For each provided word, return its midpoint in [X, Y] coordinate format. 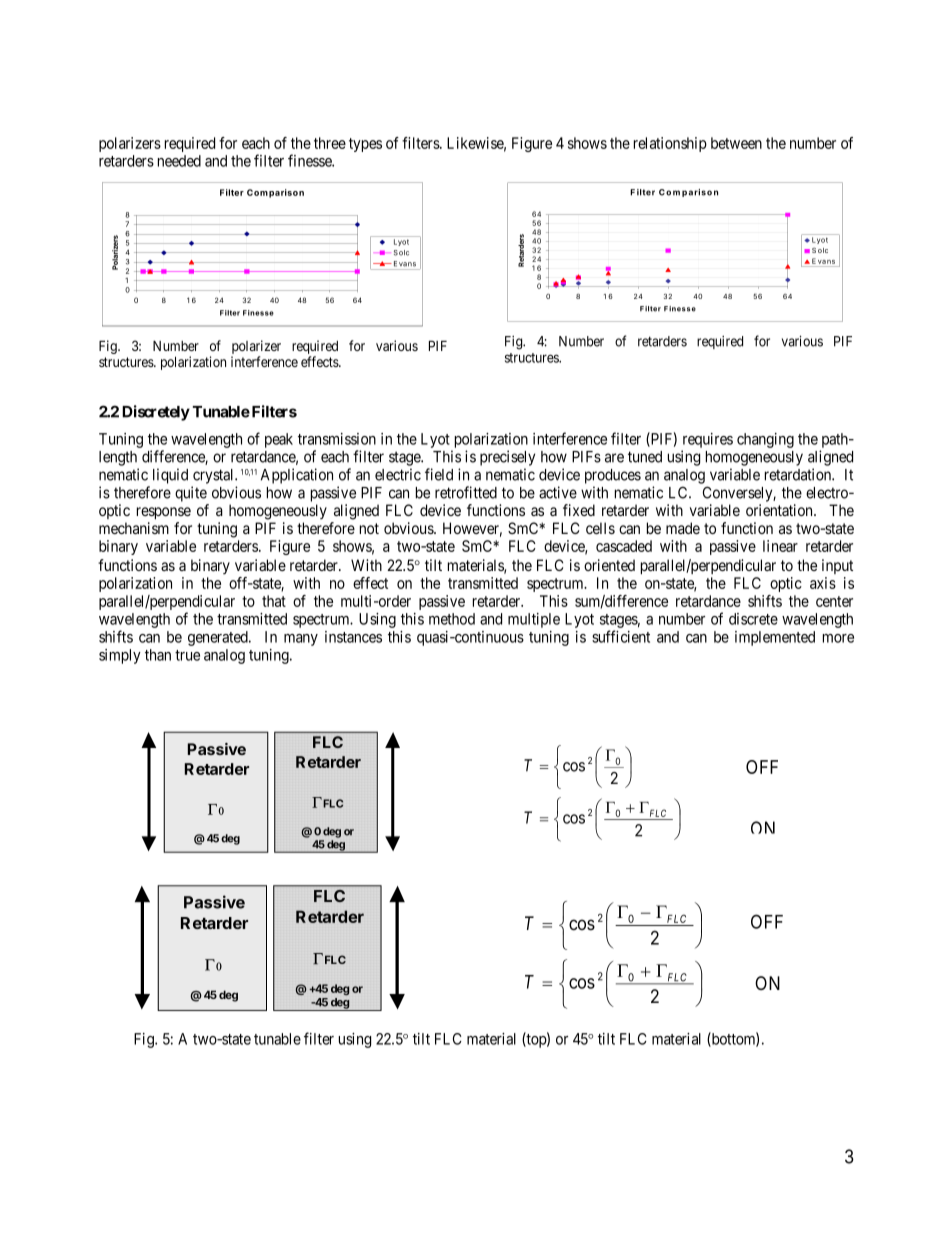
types [365, 145]
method [452, 619]
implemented [775, 638]
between [736, 143]
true [187, 655]
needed [179, 161]
